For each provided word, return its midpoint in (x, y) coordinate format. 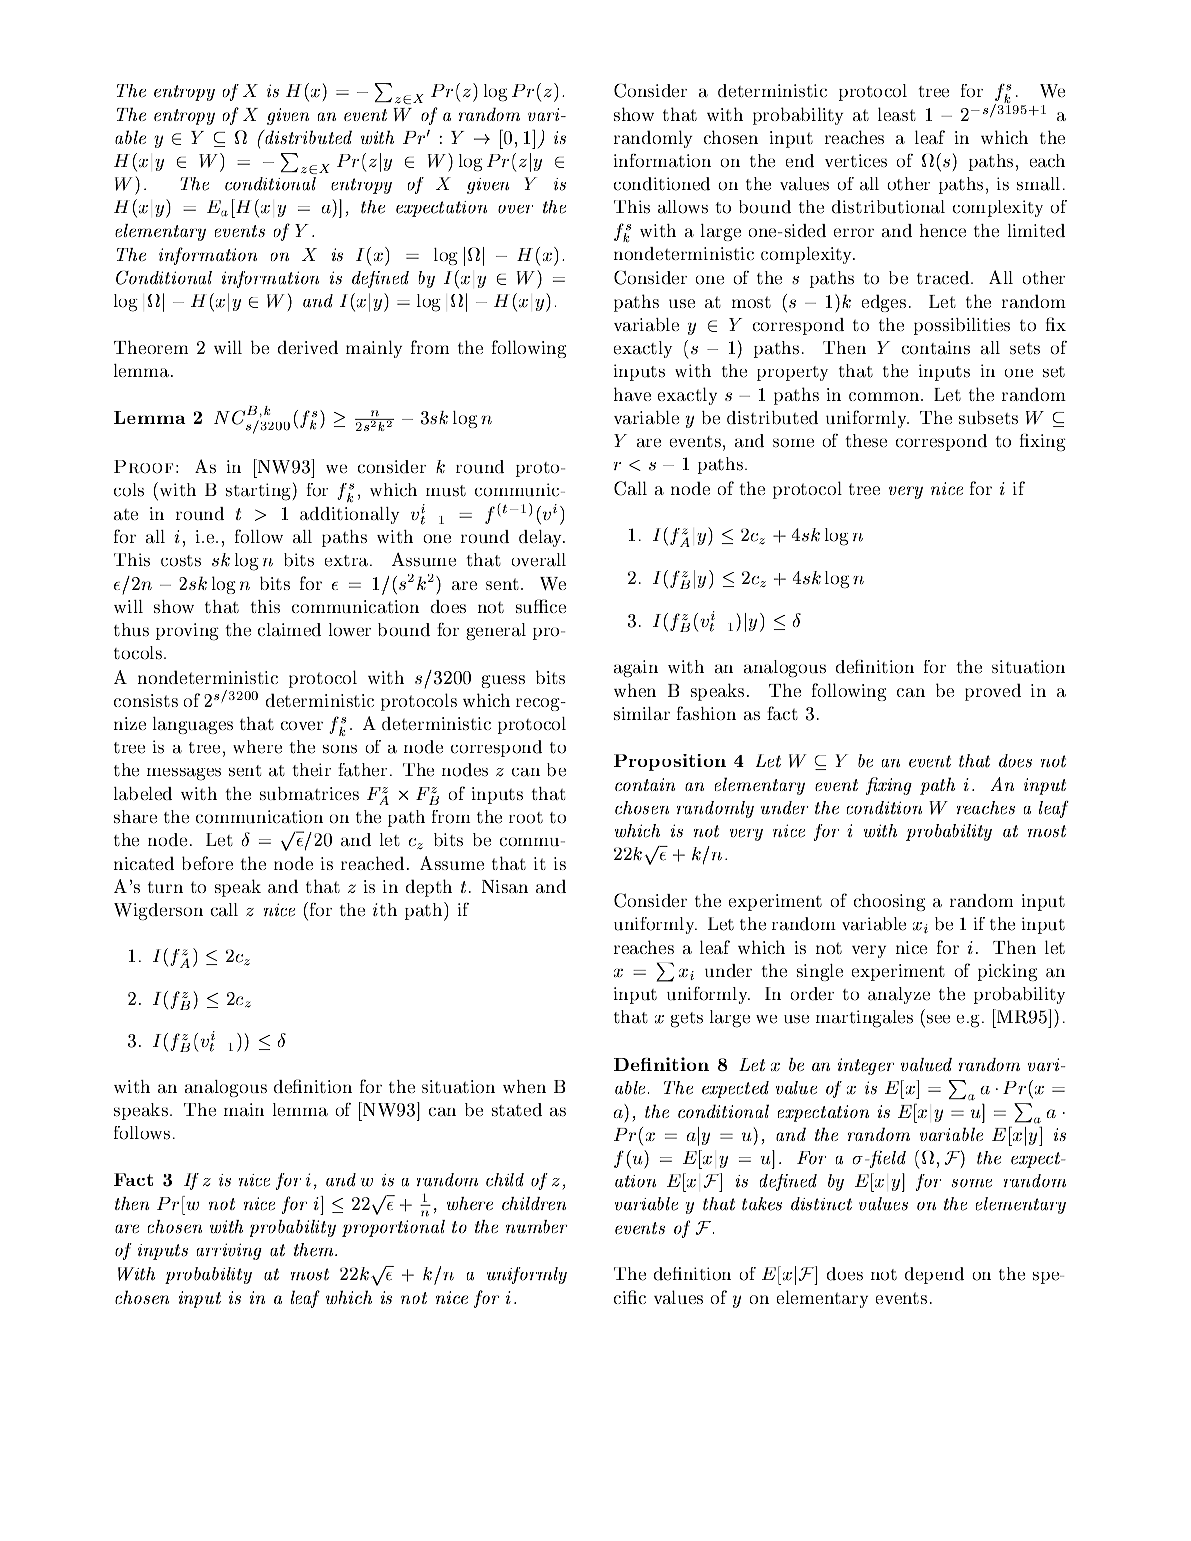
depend (934, 1275)
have (632, 394)
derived (308, 347)
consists (146, 700)
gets (687, 1020)
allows (683, 207)
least (897, 114)
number (537, 1226)
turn (165, 887)
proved (993, 692)
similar (642, 713)
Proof (143, 467)
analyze (899, 995)
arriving (229, 1251)
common (885, 396)
